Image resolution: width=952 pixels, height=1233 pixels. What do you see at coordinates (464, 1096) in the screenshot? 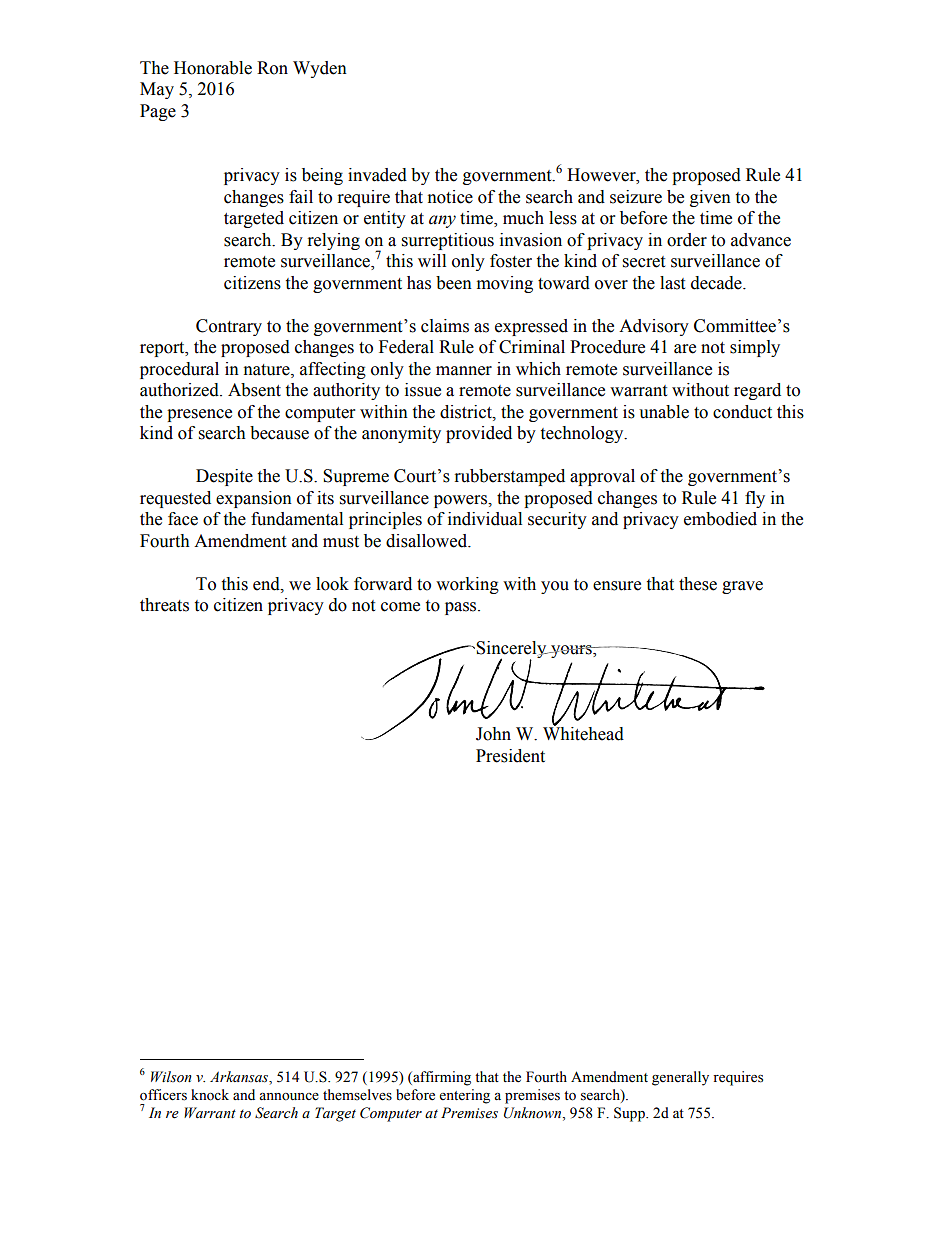
I see `entering` at bounding box center [464, 1096].
